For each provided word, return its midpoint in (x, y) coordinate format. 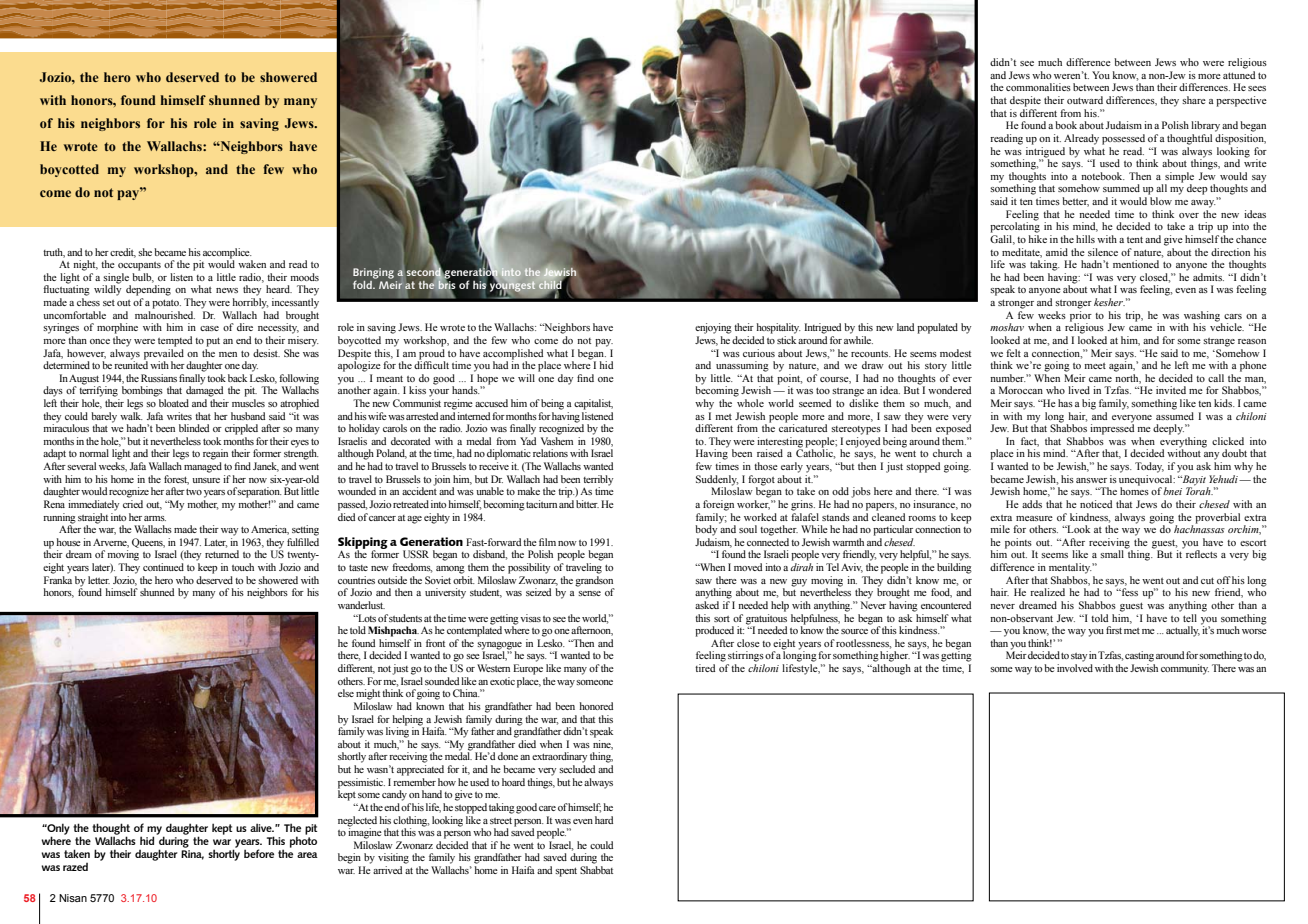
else (346, 693)
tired (705, 668)
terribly (598, 481)
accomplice (227, 253)
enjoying (713, 328)
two (194, 491)
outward (1085, 100)
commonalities (1038, 87)
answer (1091, 480)
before (259, 853)
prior (1081, 315)
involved (1075, 668)
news (227, 290)
